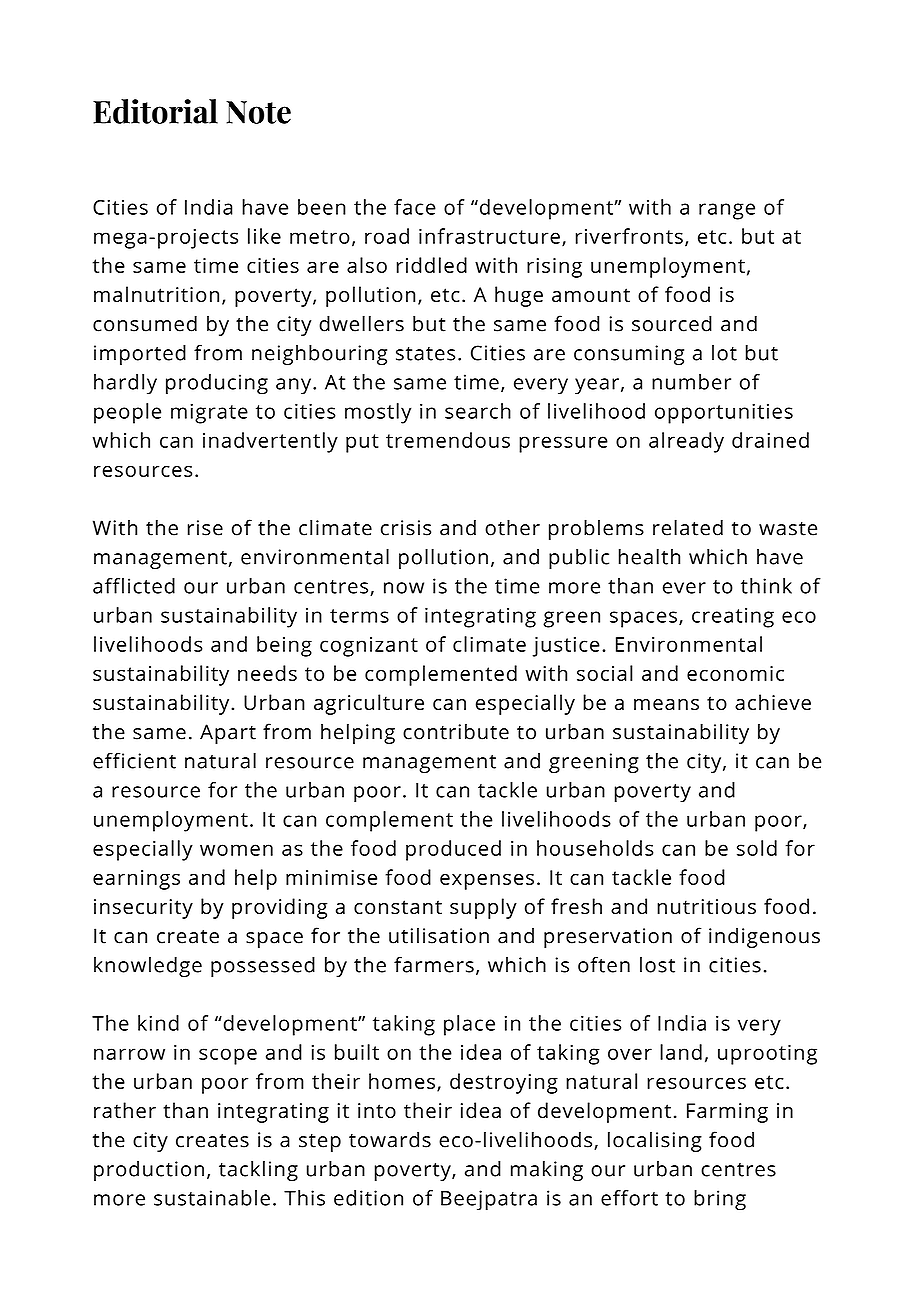  Describe the element at coordinates (415, 207) in the screenshot. I see `face` at that location.
